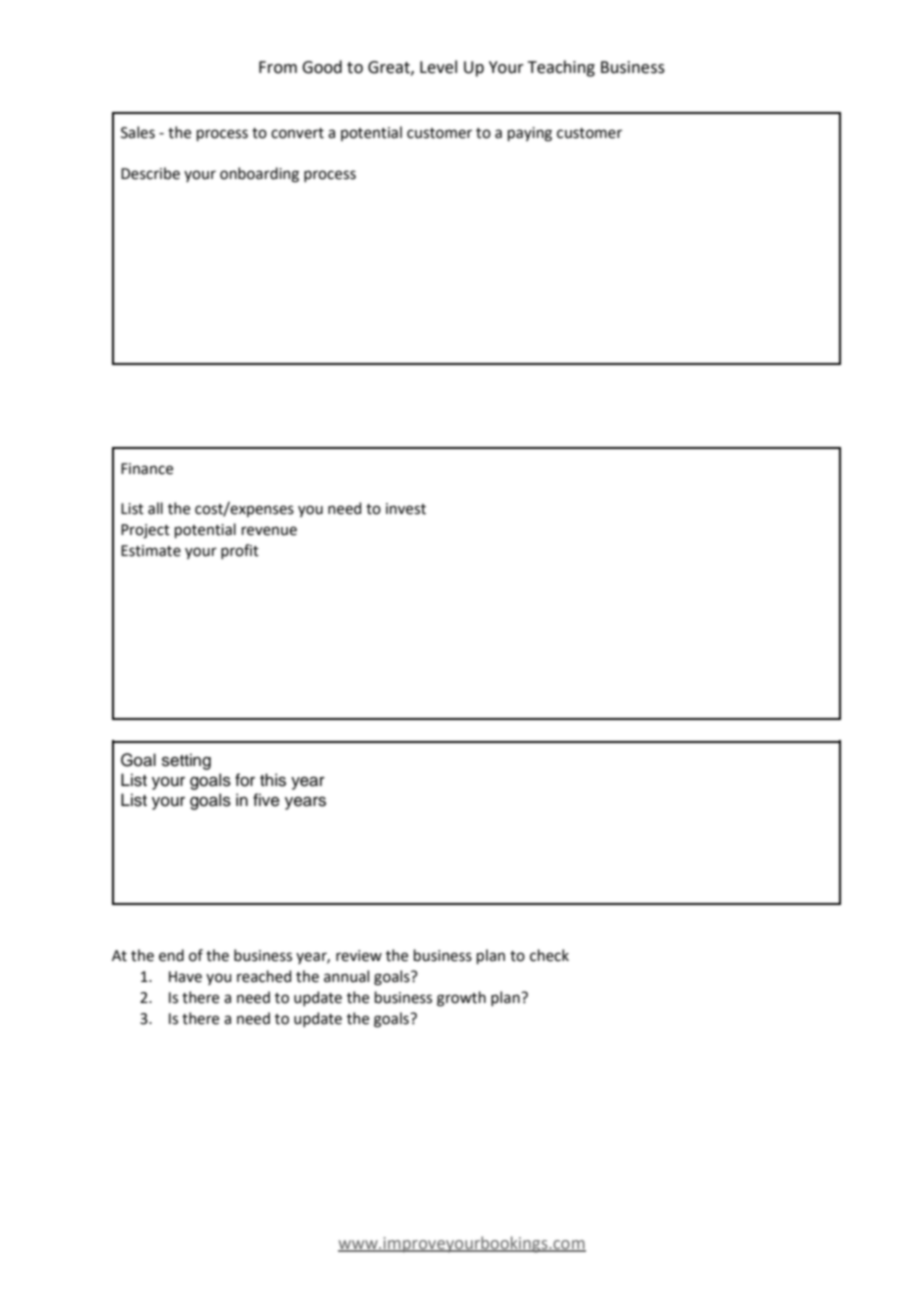 The width and height of the document is (924, 1308). I want to click on Have, so click(185, 977).
